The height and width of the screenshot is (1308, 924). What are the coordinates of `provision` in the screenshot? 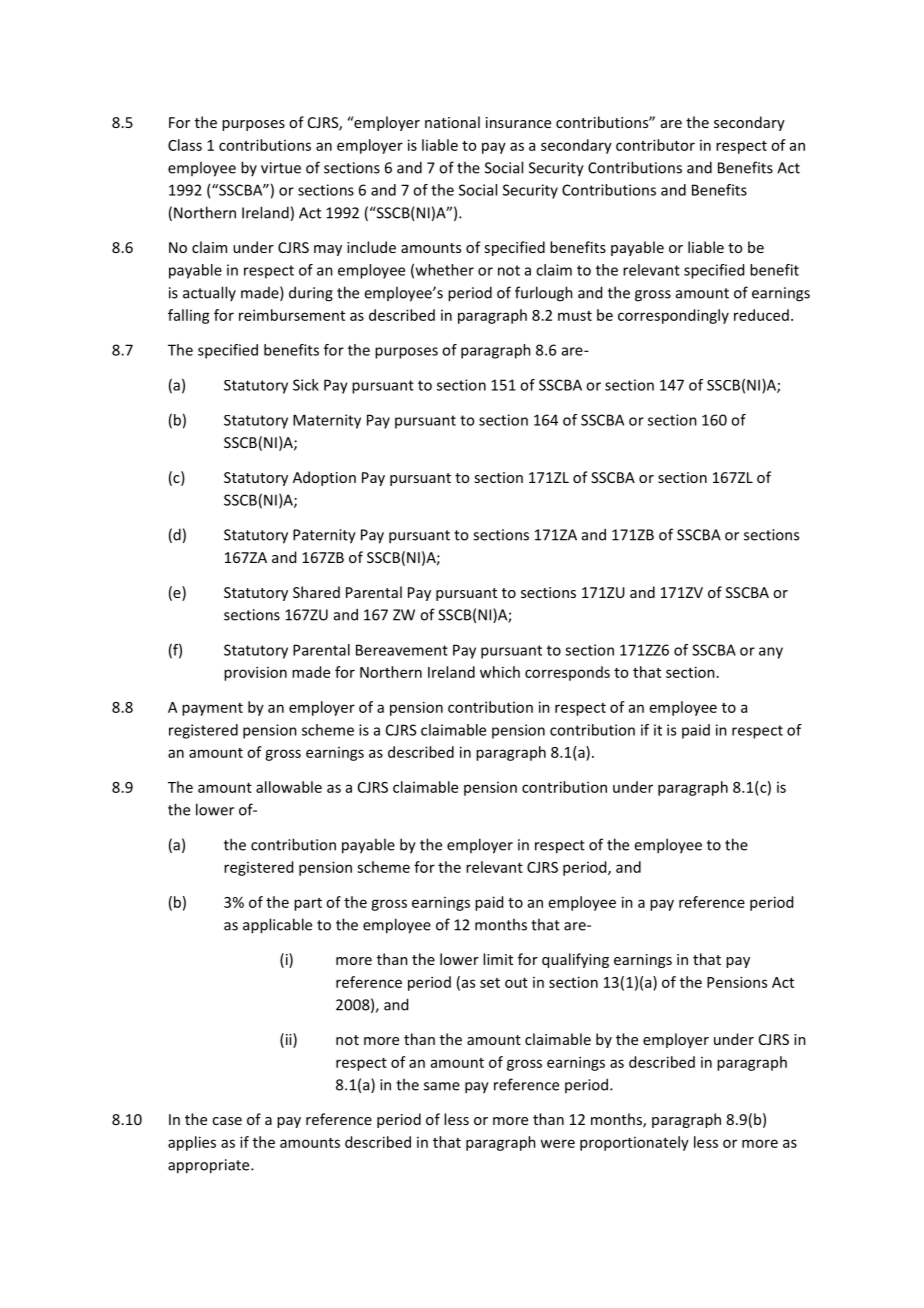 It's located at (255, 673).
